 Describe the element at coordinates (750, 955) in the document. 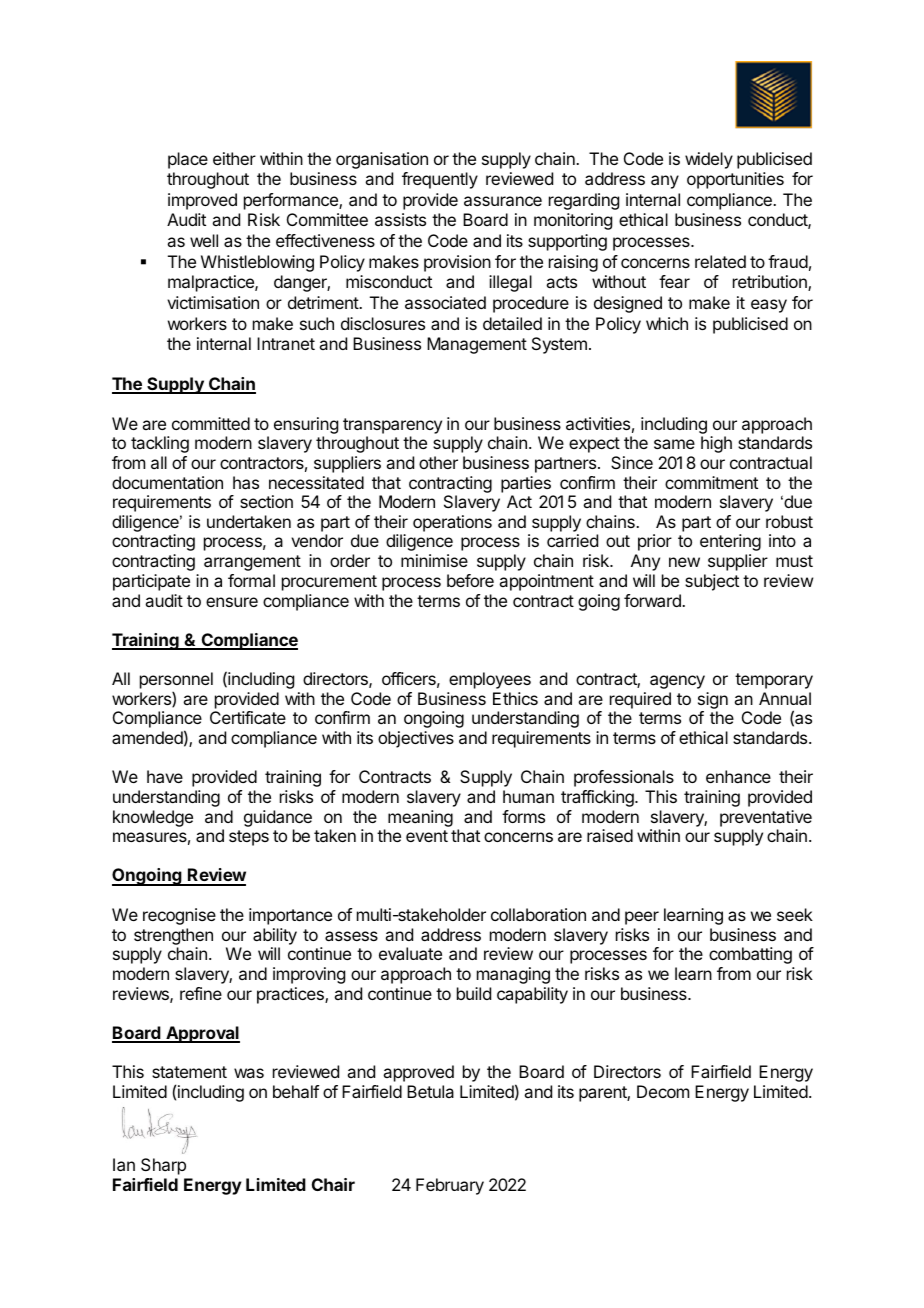

I see `combatting` at that location.
